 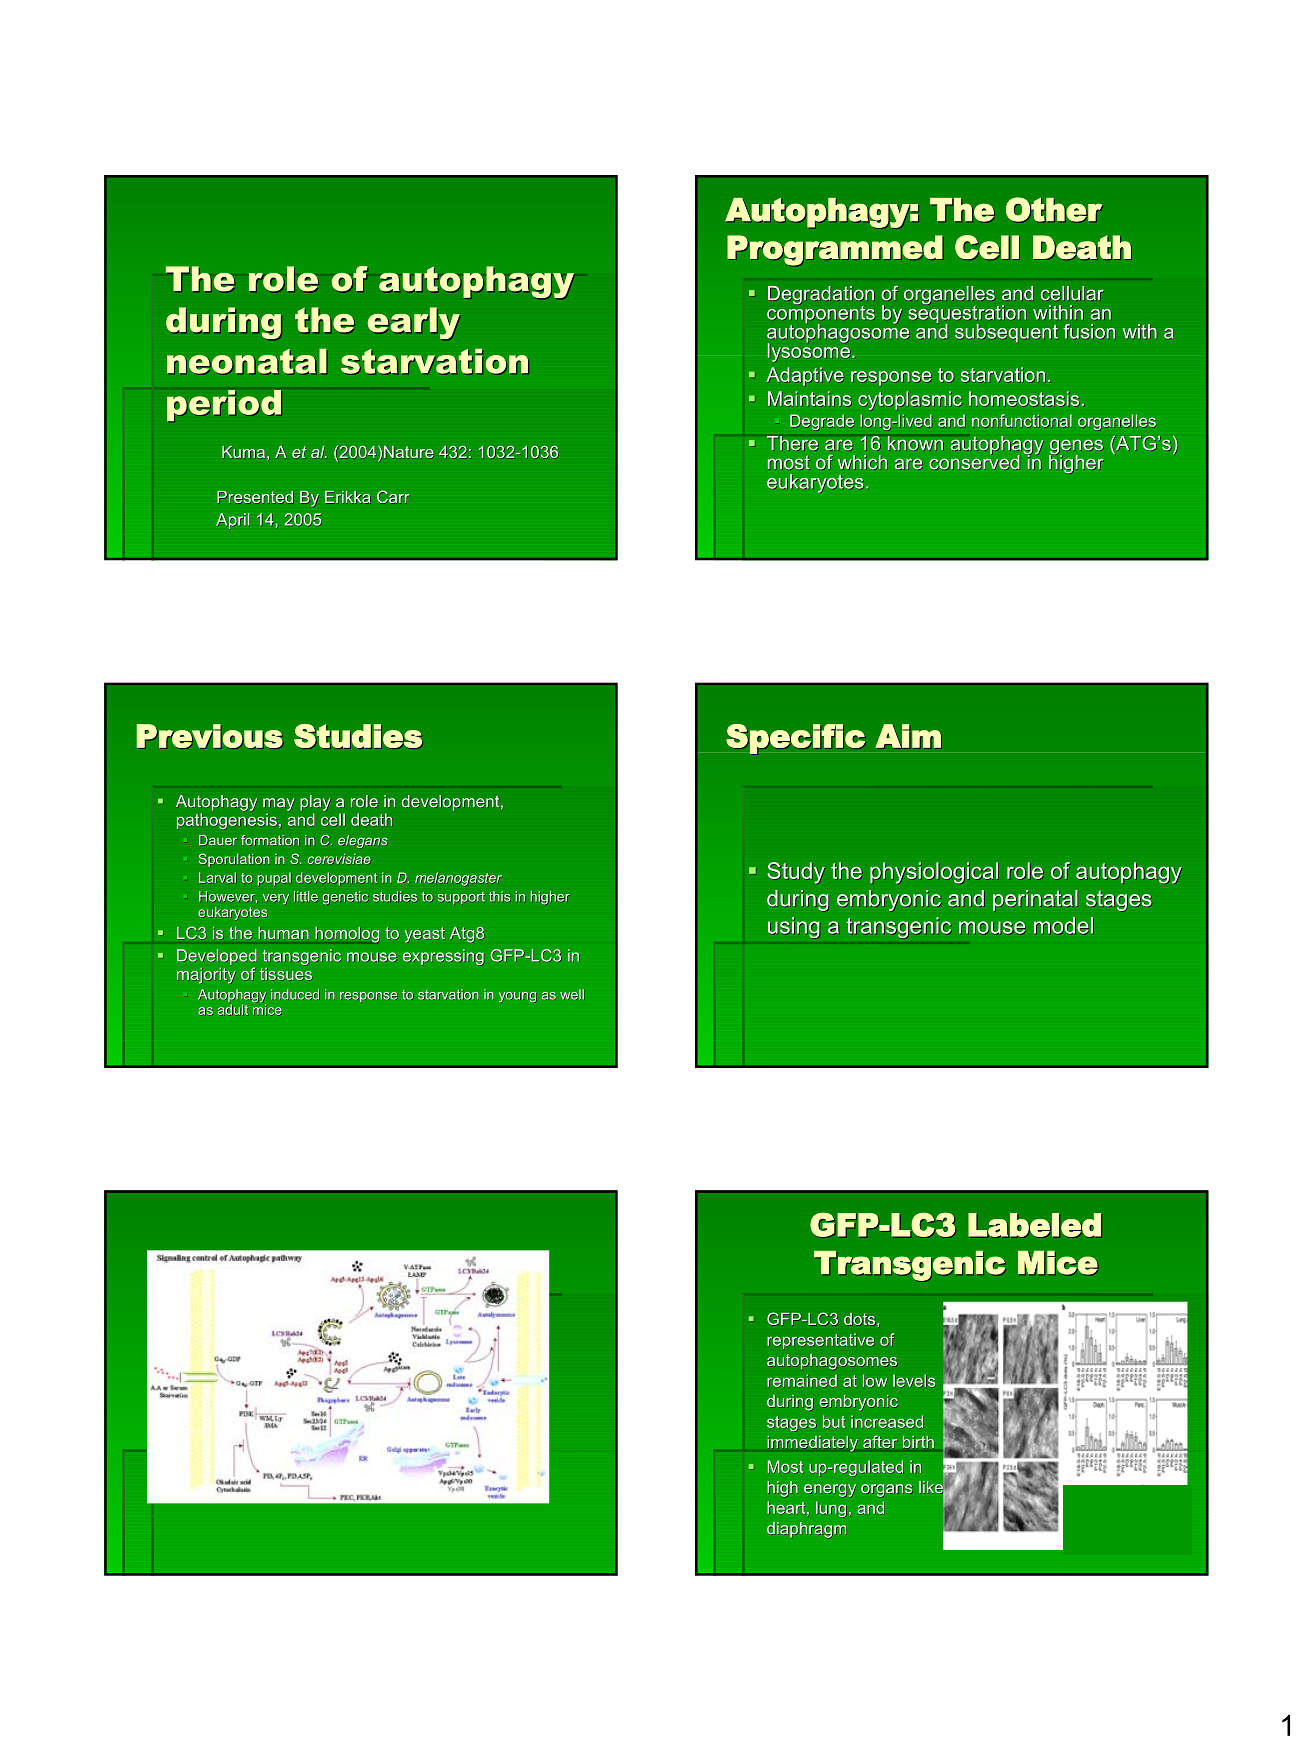 What do you see at coordinates (908, 736) in the screenshot?
I see `Aim` at bounding box center [908, 736].
